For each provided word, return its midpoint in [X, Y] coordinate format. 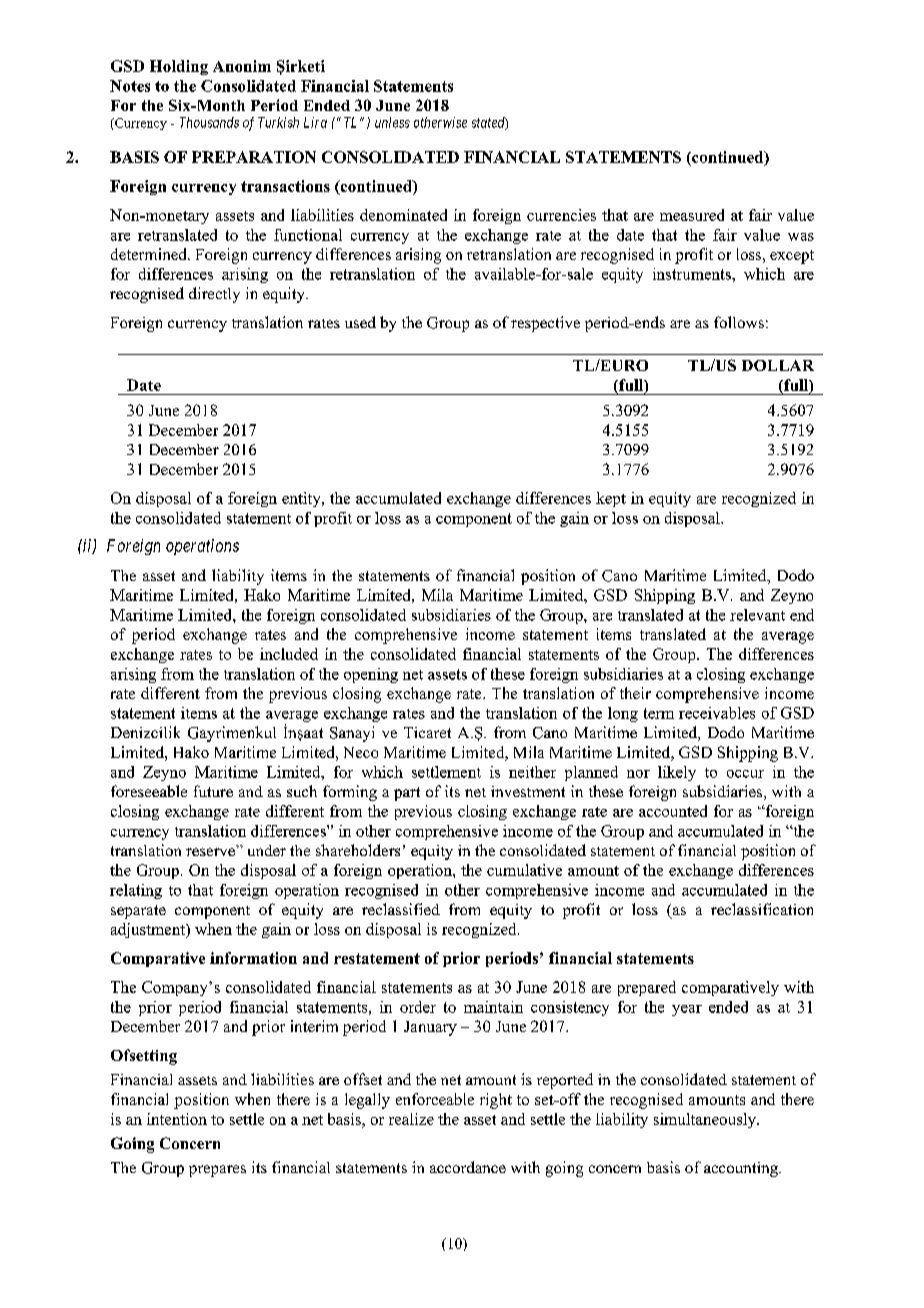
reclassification [762, 909]
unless [392, 122]
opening [371, 675]
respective [545, 324]
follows [739, 322]
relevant [757, 615]
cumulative [524, 870]
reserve [210, 852]
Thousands [209, 122]
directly [214, 295]
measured [692, 215]
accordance [468, 1167]
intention [177, 1119]
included [289, 654]
